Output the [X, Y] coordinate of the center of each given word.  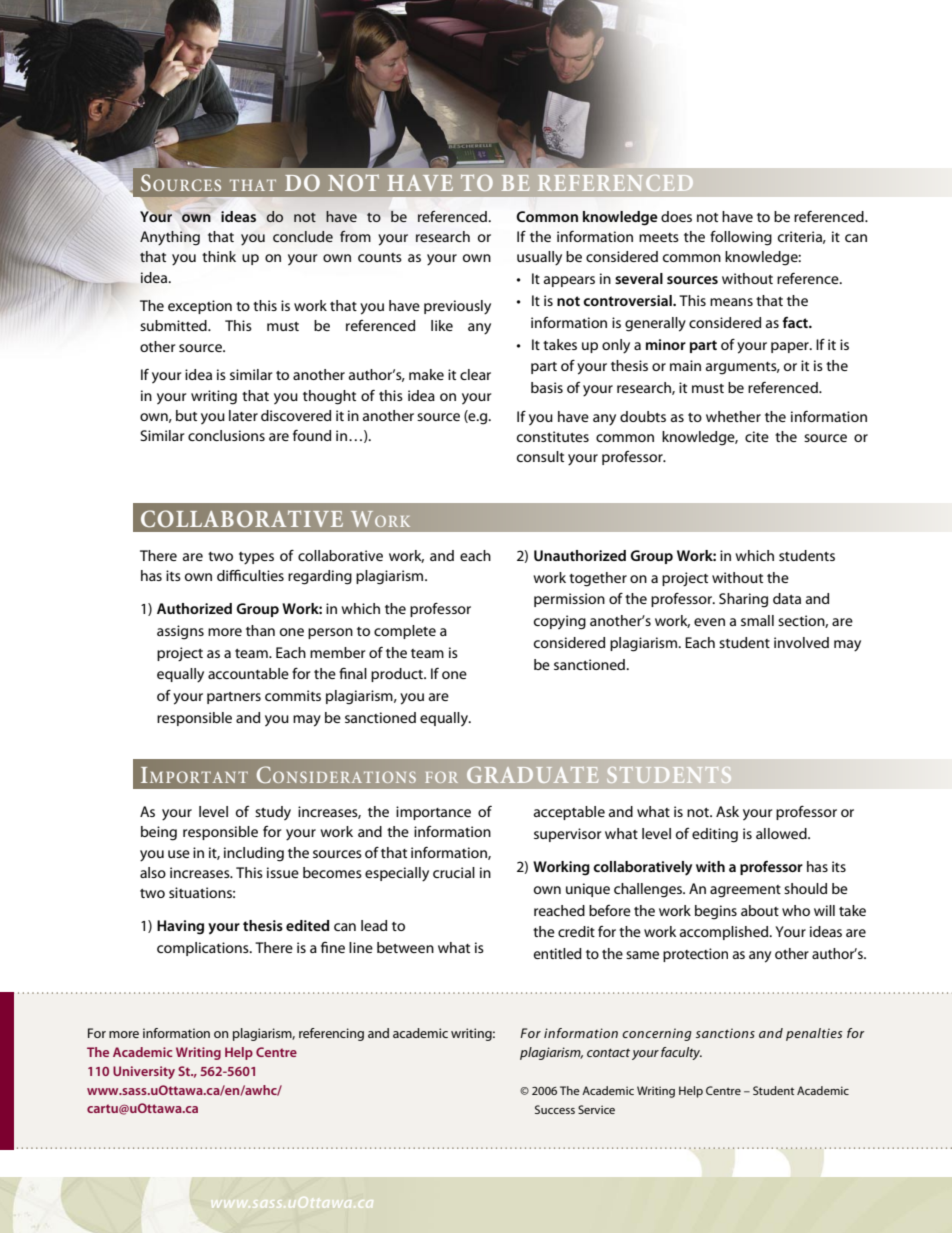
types [256, 558]
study [273, 813]
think [219, 256]
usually [539, 258]
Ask [727, 811]
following [741, 238]
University [144, 1072]
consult [540, 456]
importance [433, 813]
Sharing [743, 600]
